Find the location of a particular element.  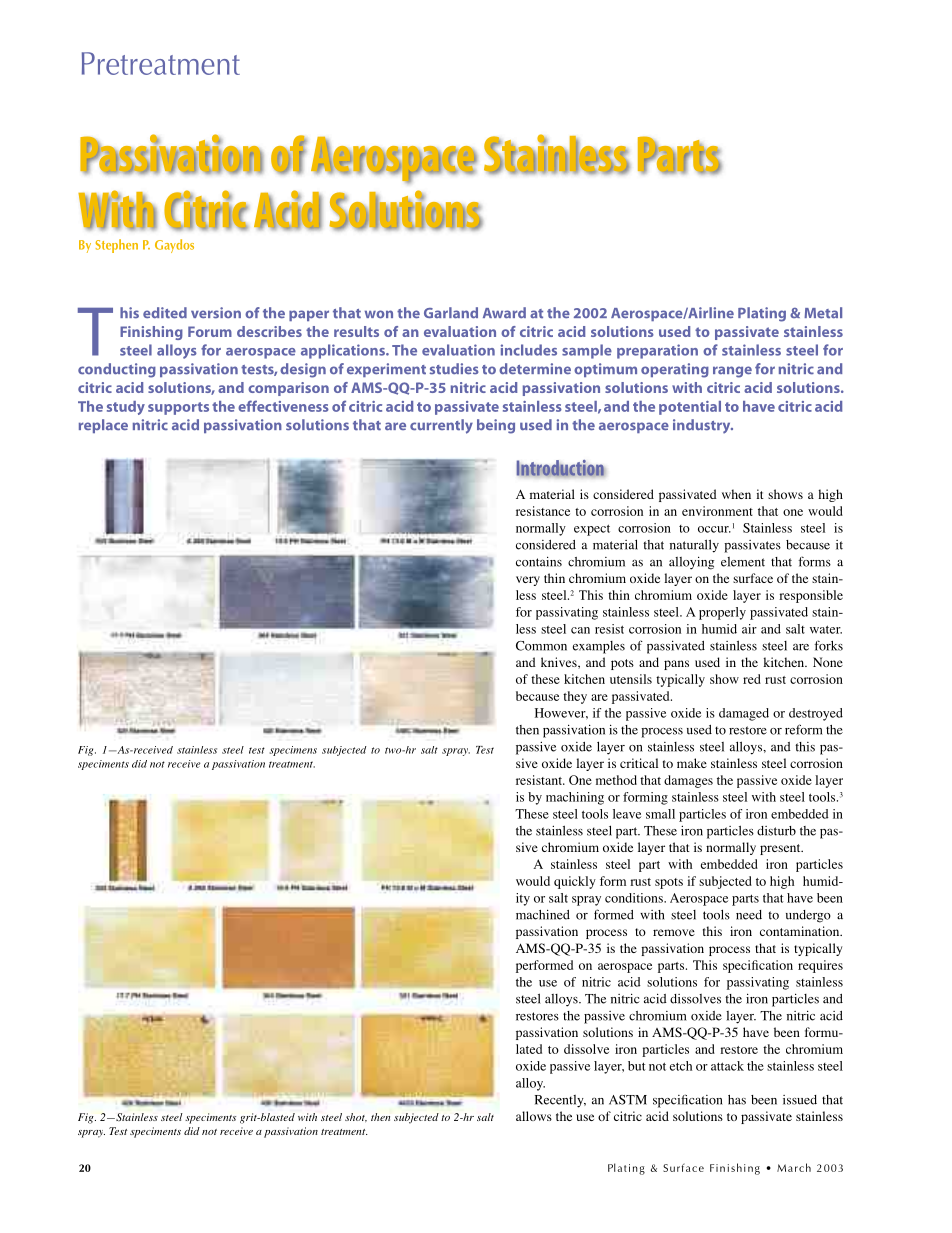

quickly is located at coordinates (575, 882).
